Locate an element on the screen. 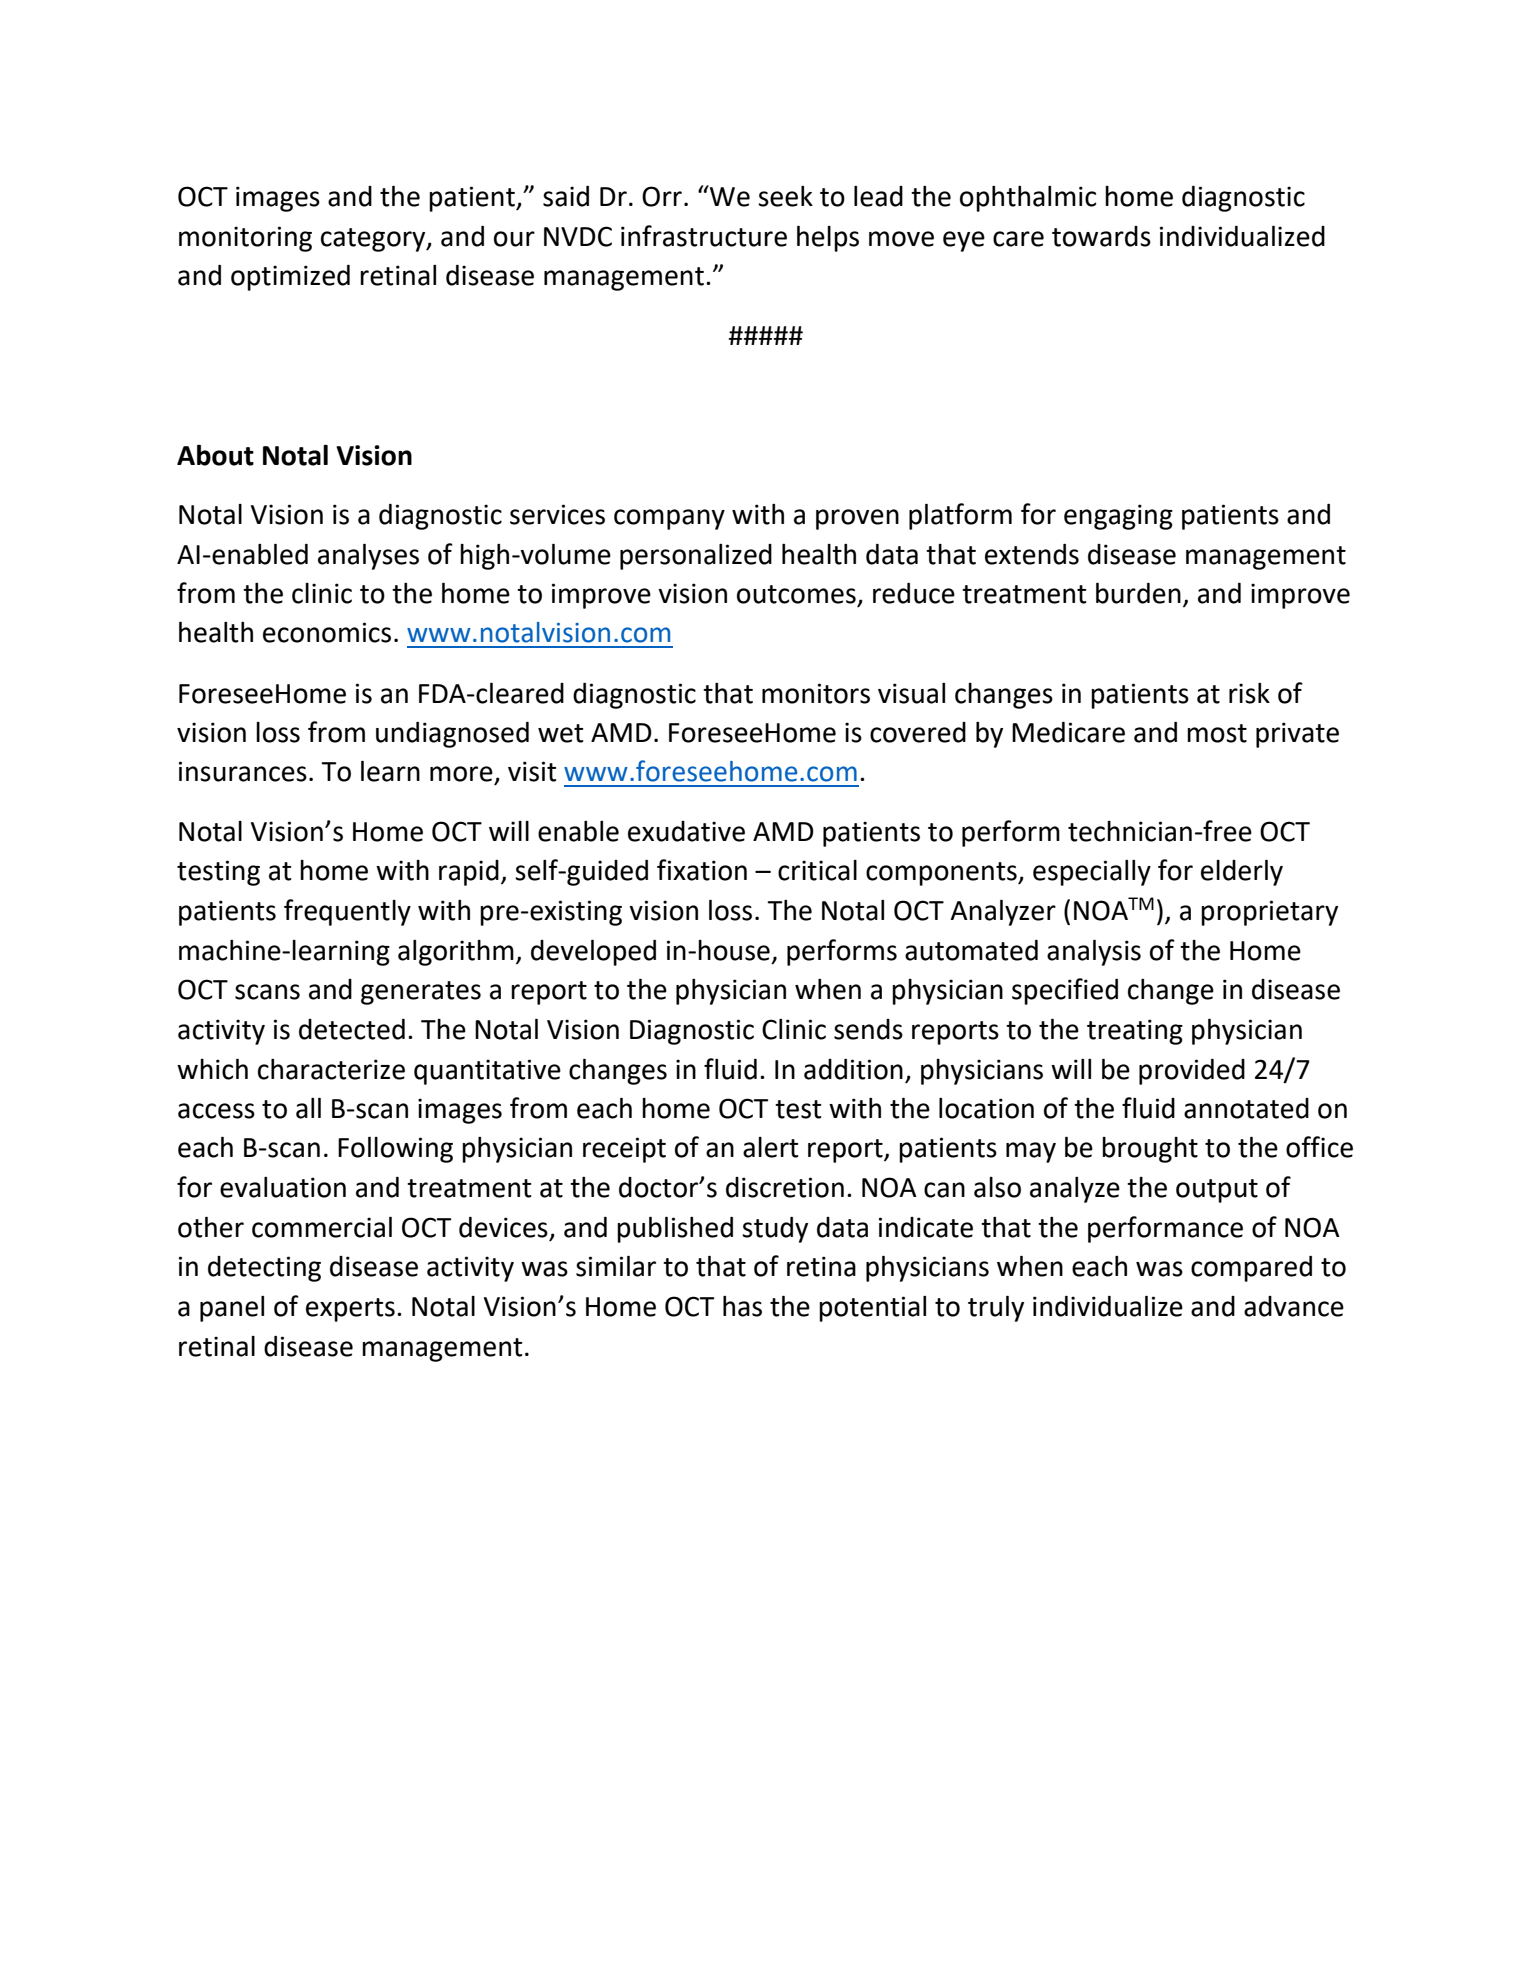 This screenshot has height=1983, width=1532. insurances is located at coordinates (243, 771).
